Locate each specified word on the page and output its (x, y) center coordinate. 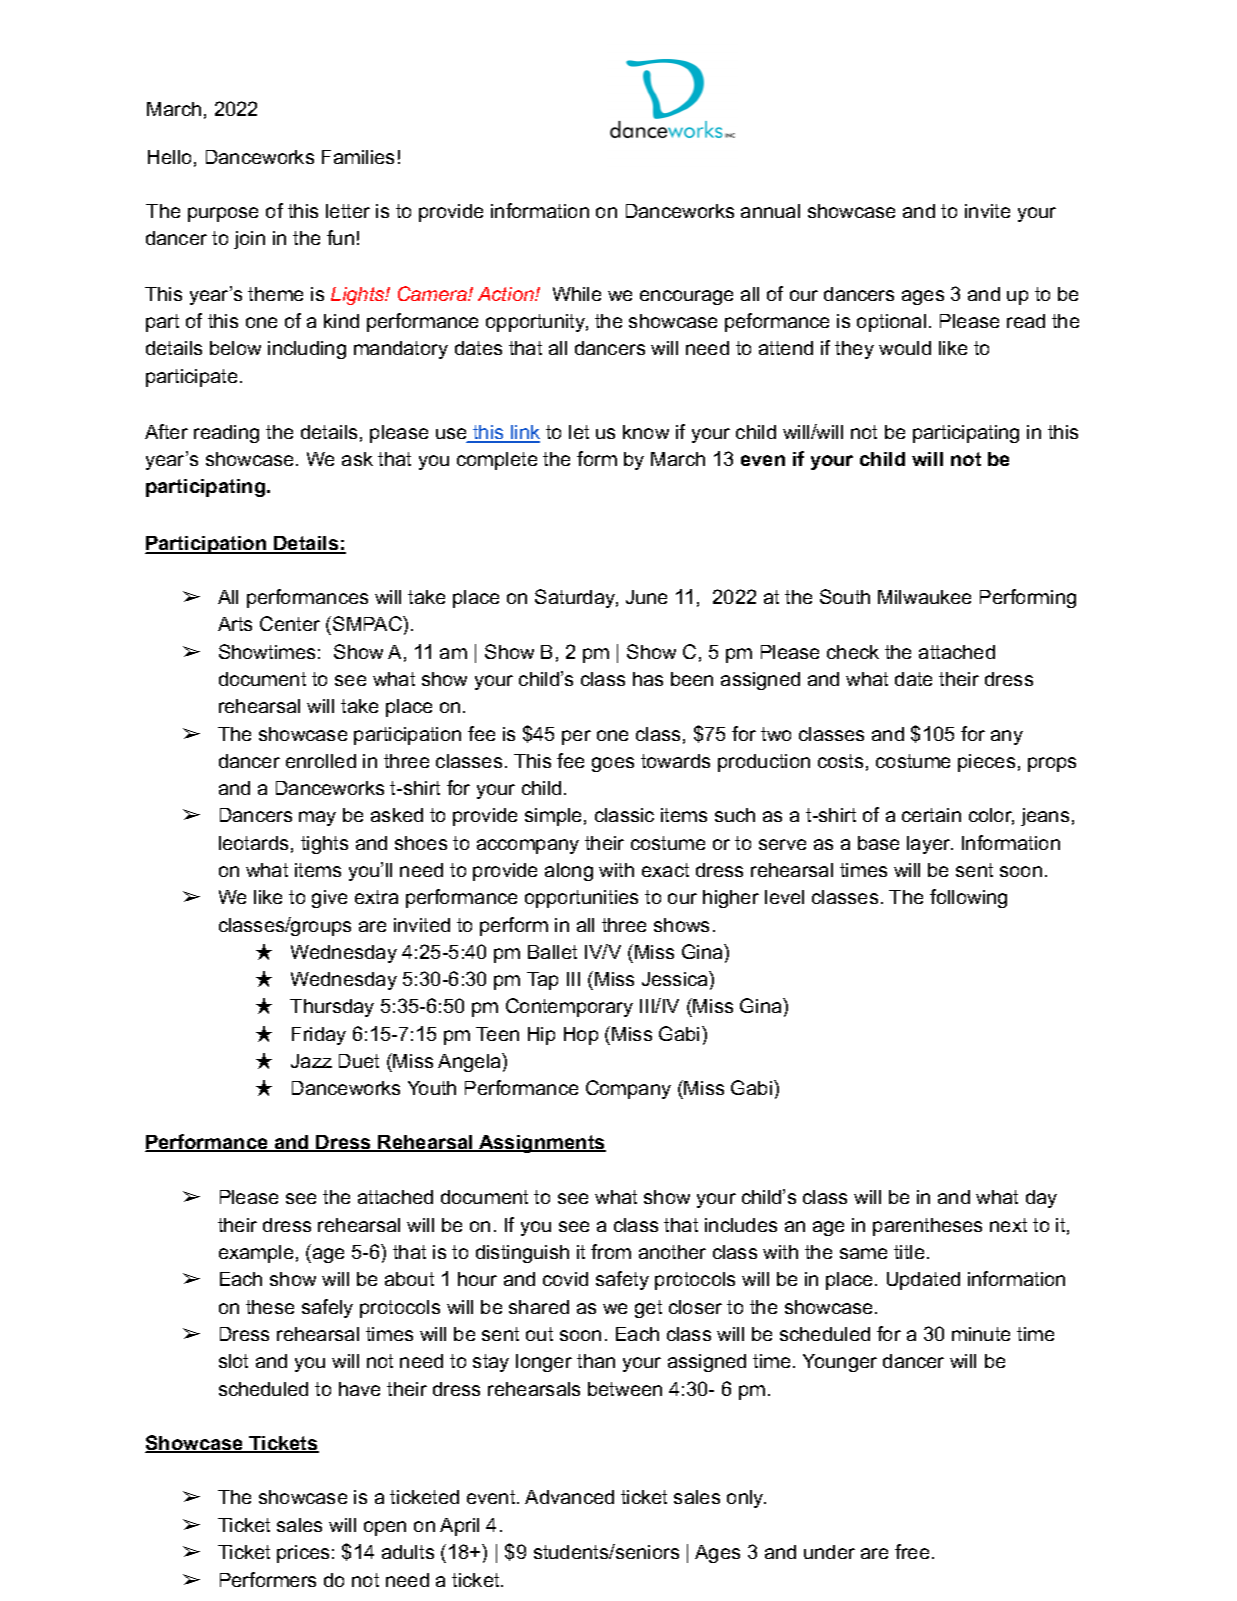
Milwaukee (924, 597)
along (569, 872)
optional (891, 323)
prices (303, 1554)
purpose (223, 214)
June (646, 597)
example (256, 1254)
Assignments (541, 1144)
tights (324, 845)
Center (290, 623)
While (577, 294)
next (1008, 1225)
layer (930, 845)
